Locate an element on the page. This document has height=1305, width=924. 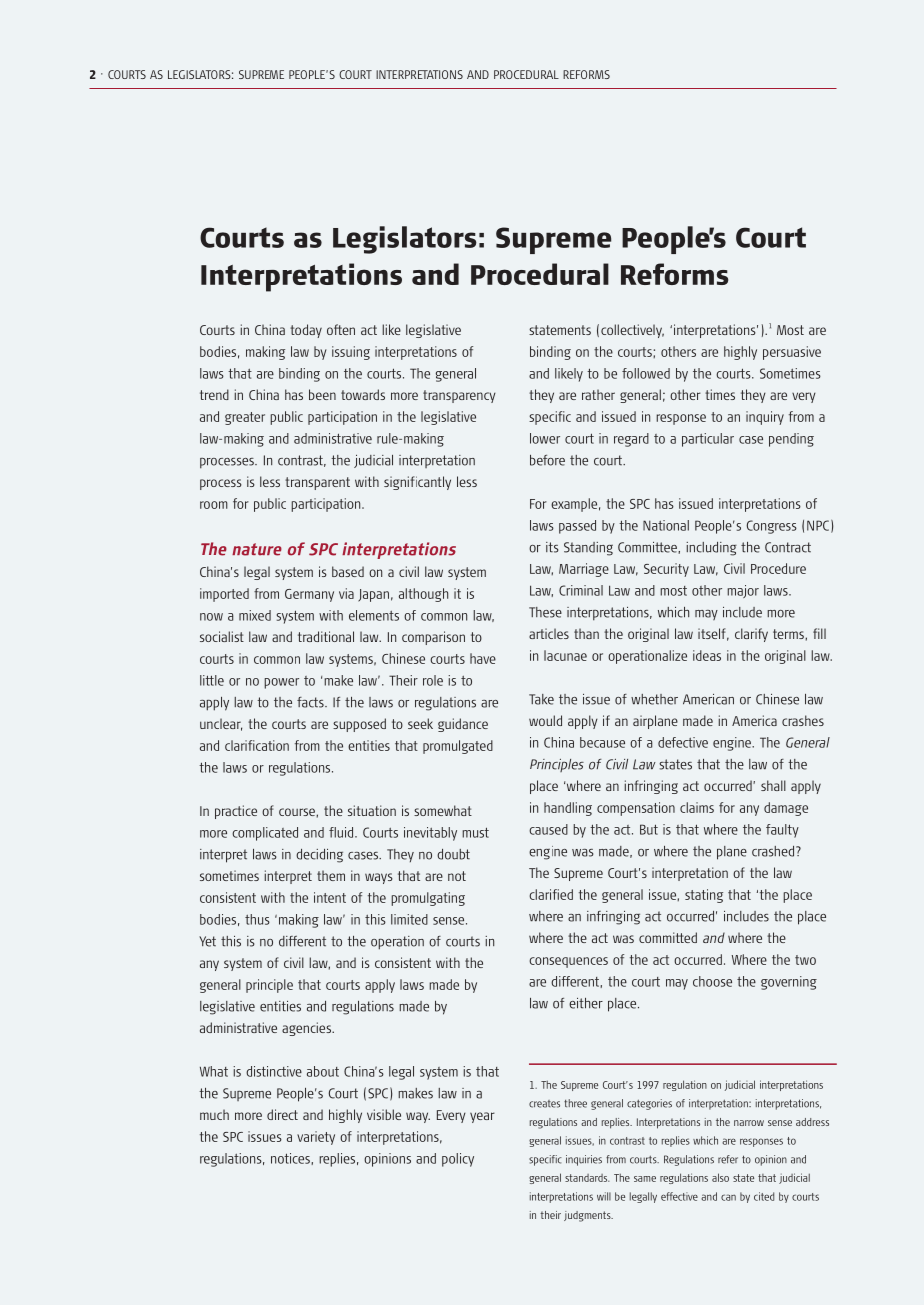
today is located at coordinates (306, 331).
